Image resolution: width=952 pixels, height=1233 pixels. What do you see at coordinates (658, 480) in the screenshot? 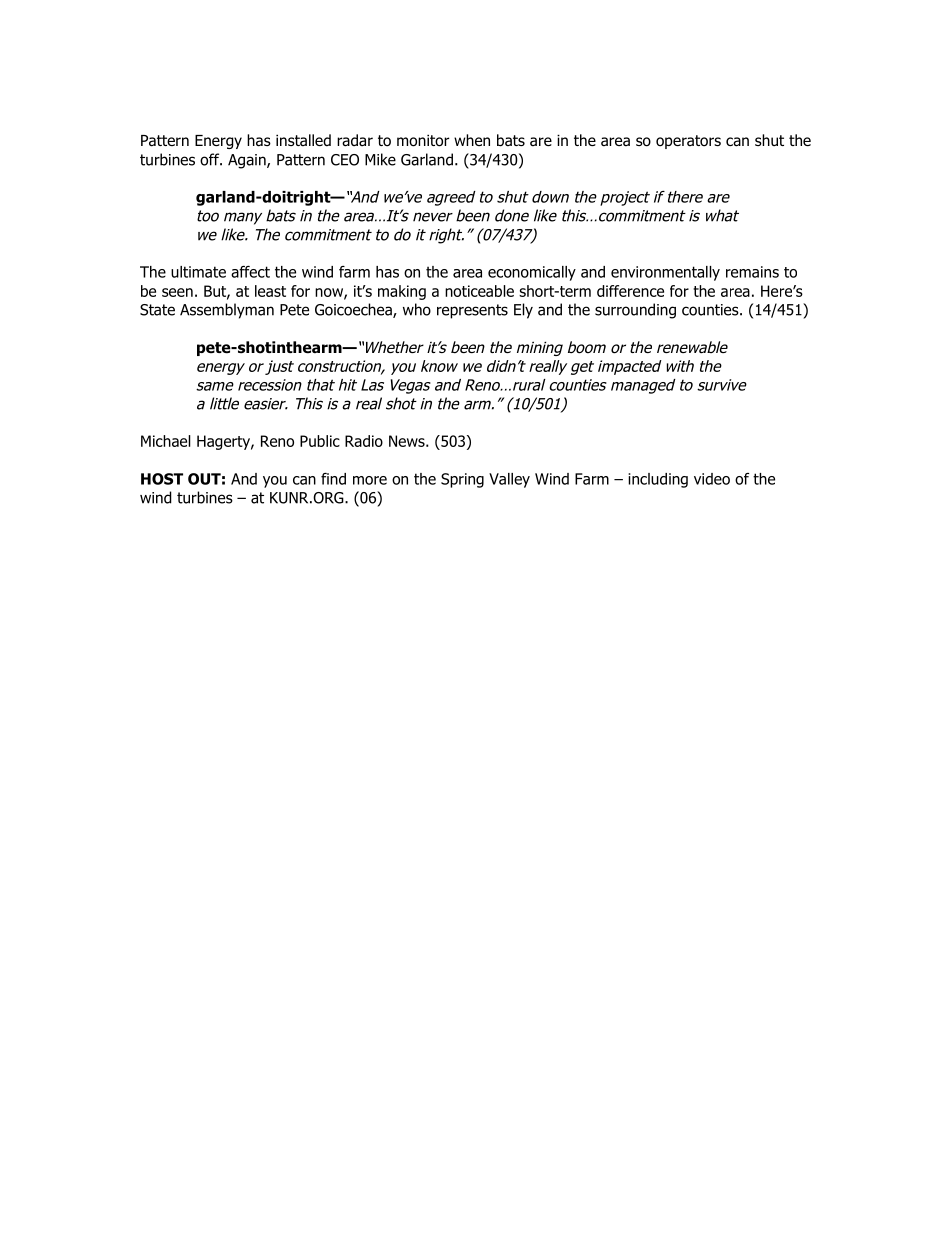
I see `including` at bounding box center [658, 480].
